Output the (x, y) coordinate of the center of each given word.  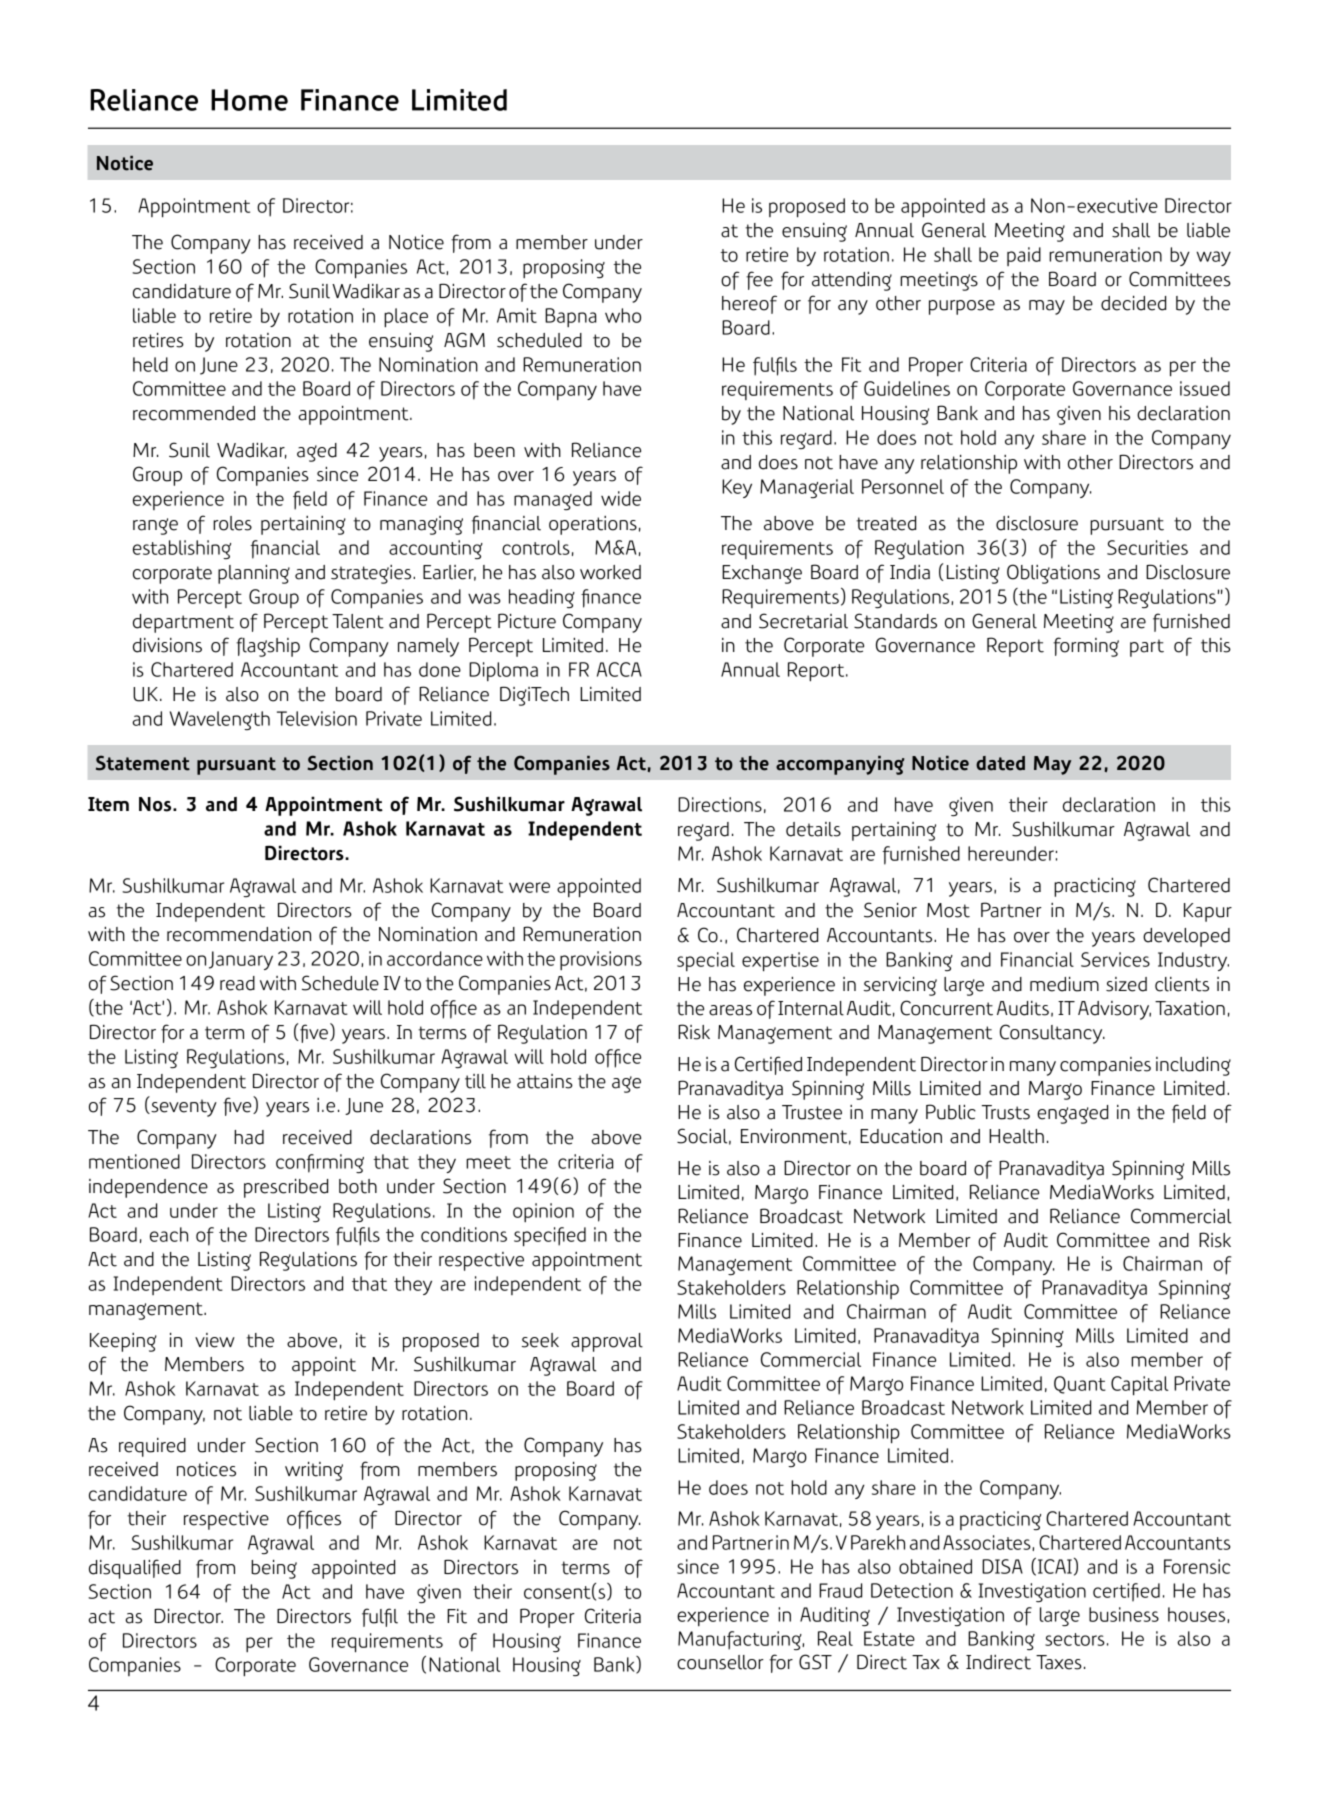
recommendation (239, 934)
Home (249, 100)
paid (1024, 256)
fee (759, 280)
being (274, 1569)
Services (1115, 959)
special (706, 961)
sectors (1075, 1639)
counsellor (720, 1662)
